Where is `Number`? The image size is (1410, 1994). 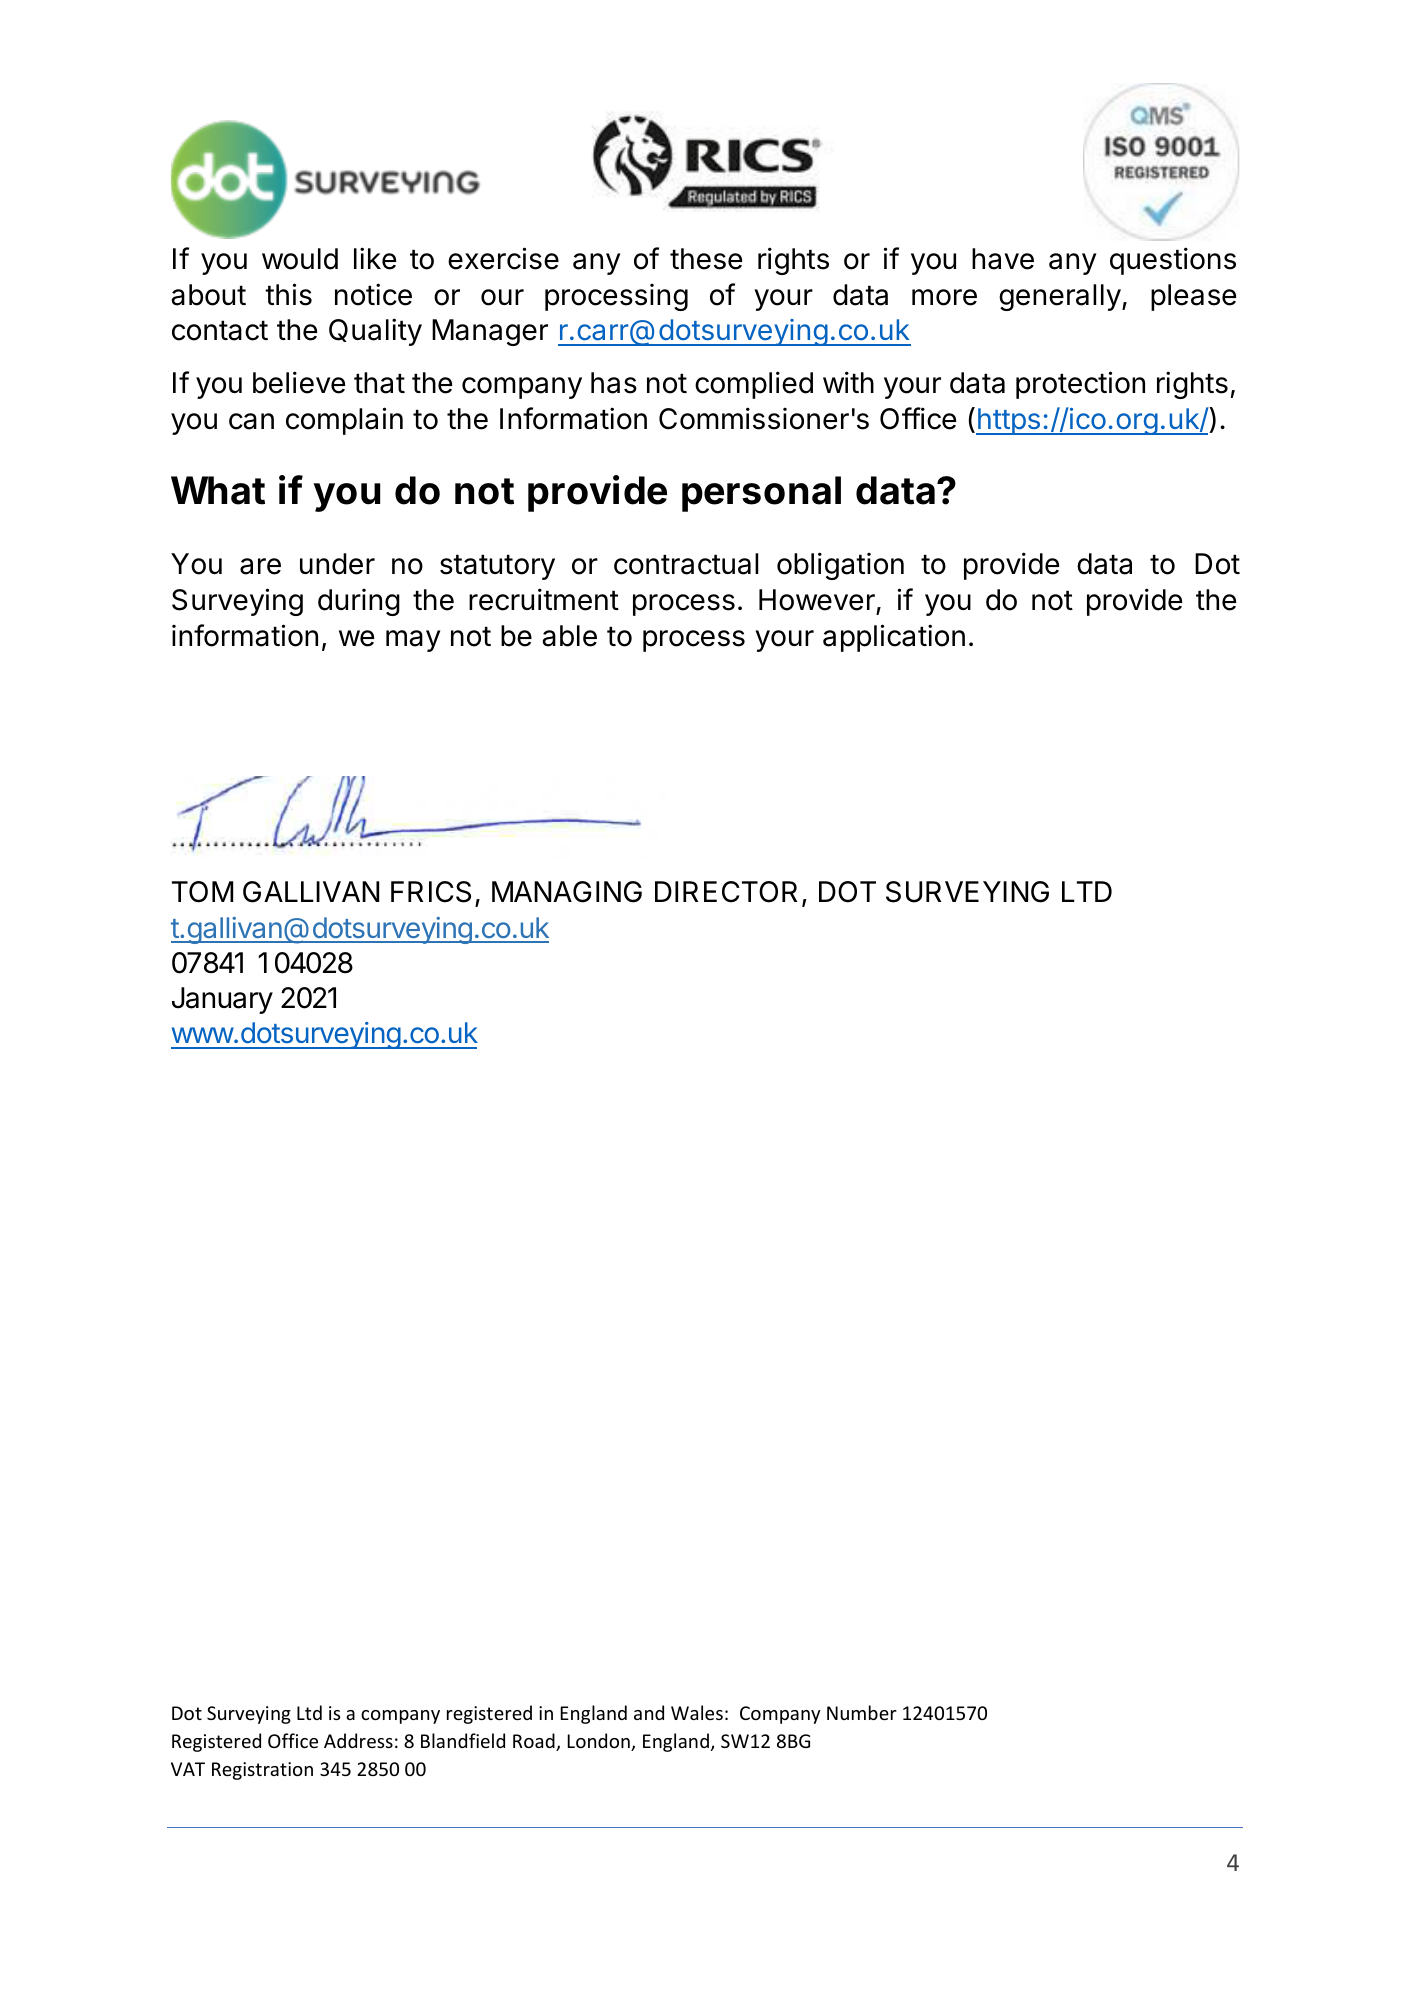
Number is located at coordinates (862, 1712).
